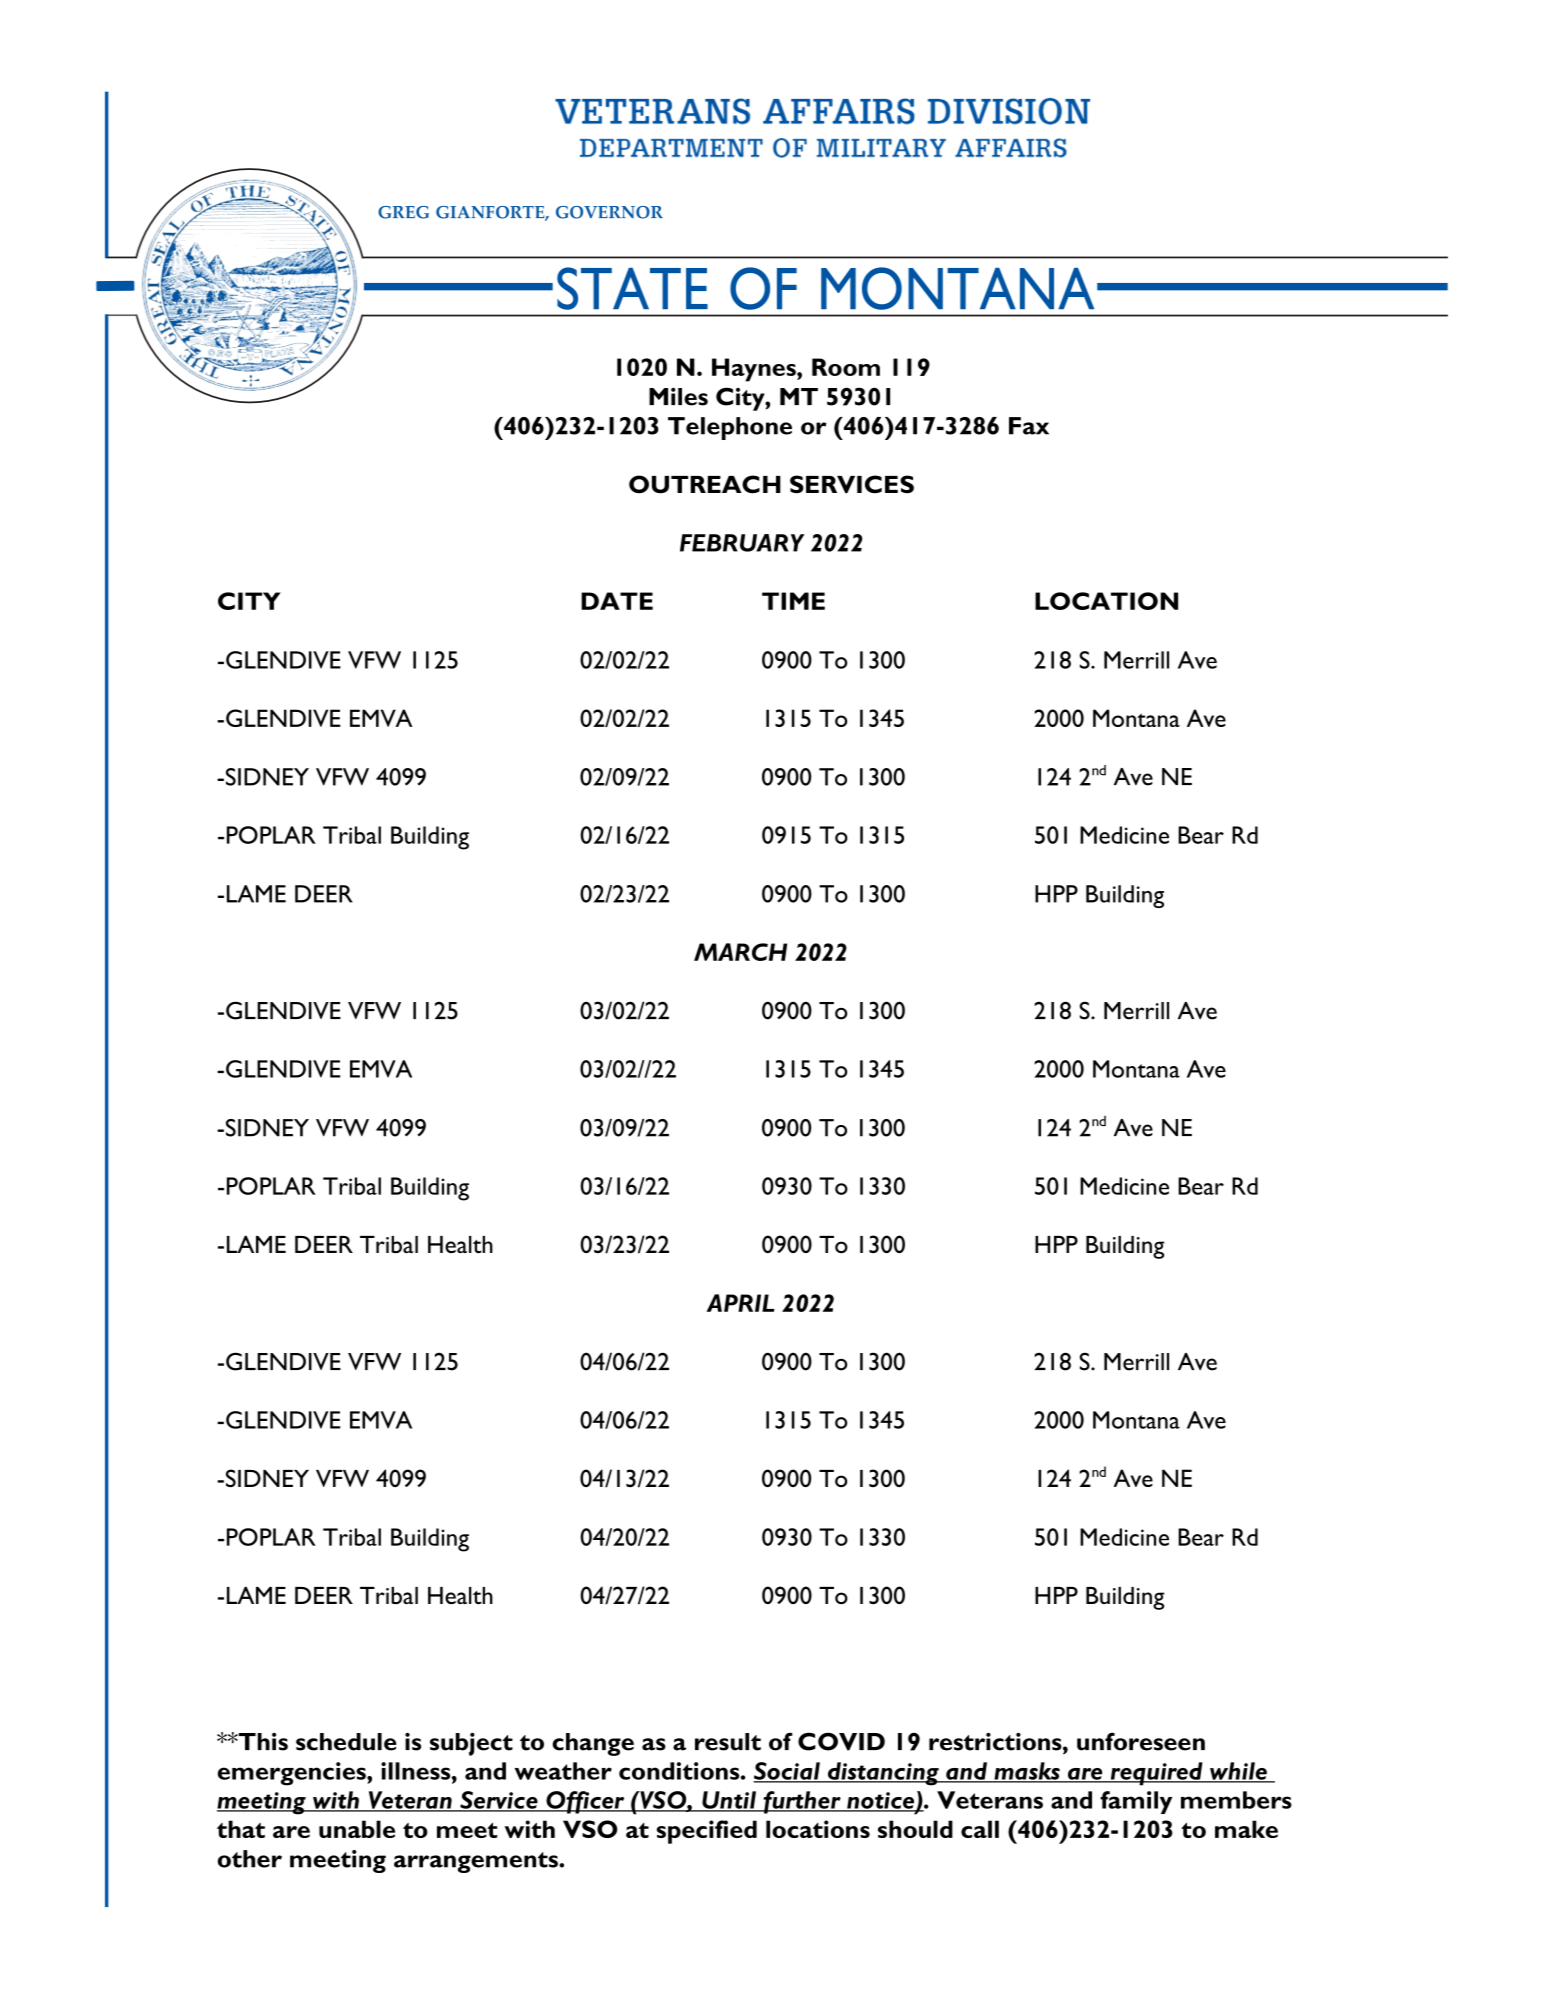 The height and width of the screenshot is (1997, 1543). What do you see at coordinates (793, 601) in the screenshot?
I see `TIME` at bounding box center [793, 601].
